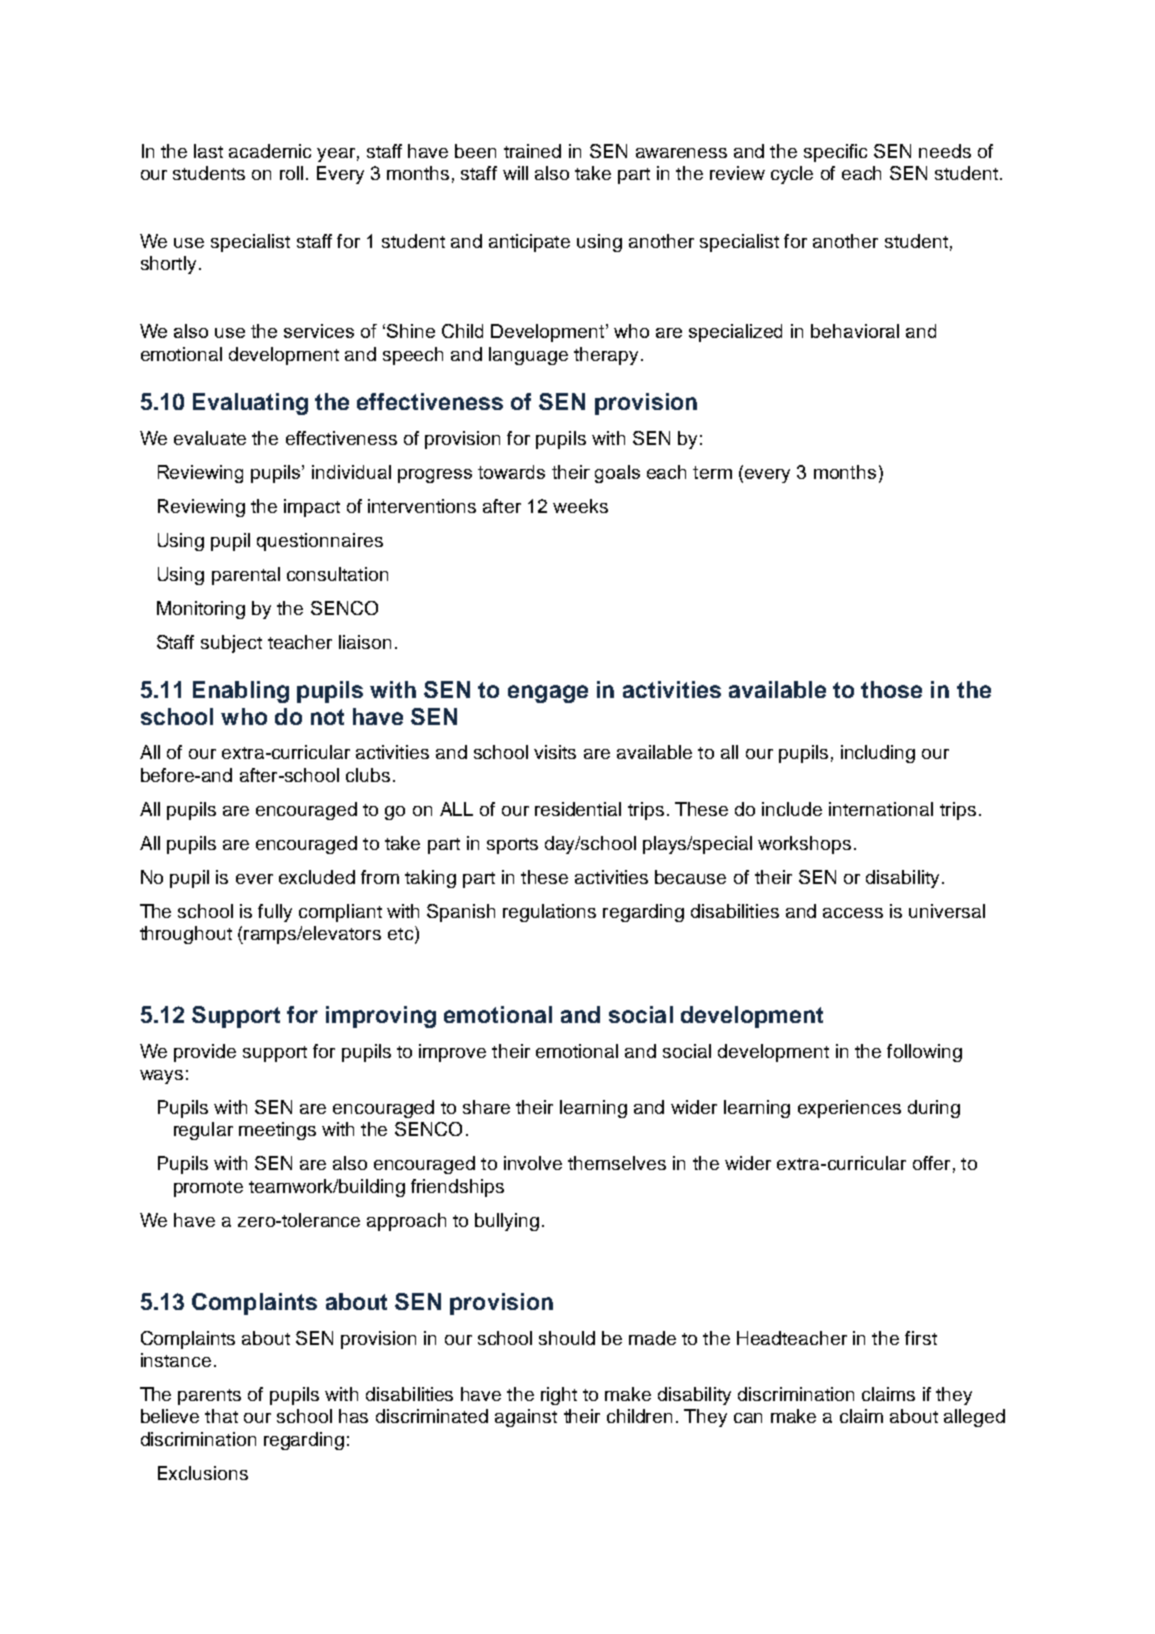  What do you see at coordinates (835, 153) in the screenshot?
I see `specific` at bounding box center [835, 153].
